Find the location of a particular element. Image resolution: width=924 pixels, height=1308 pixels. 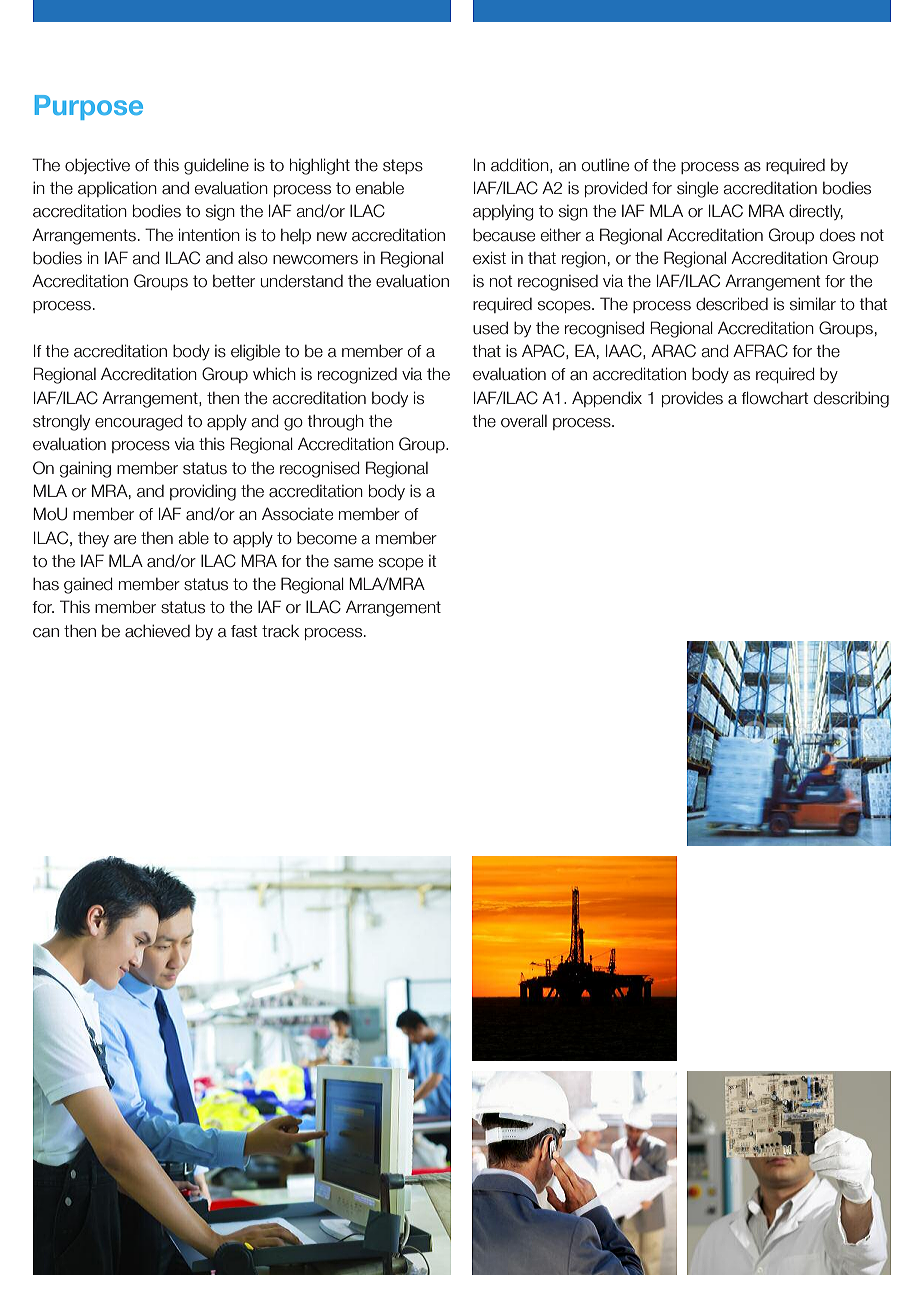

Purpose is located at coordinates (89, 107).
